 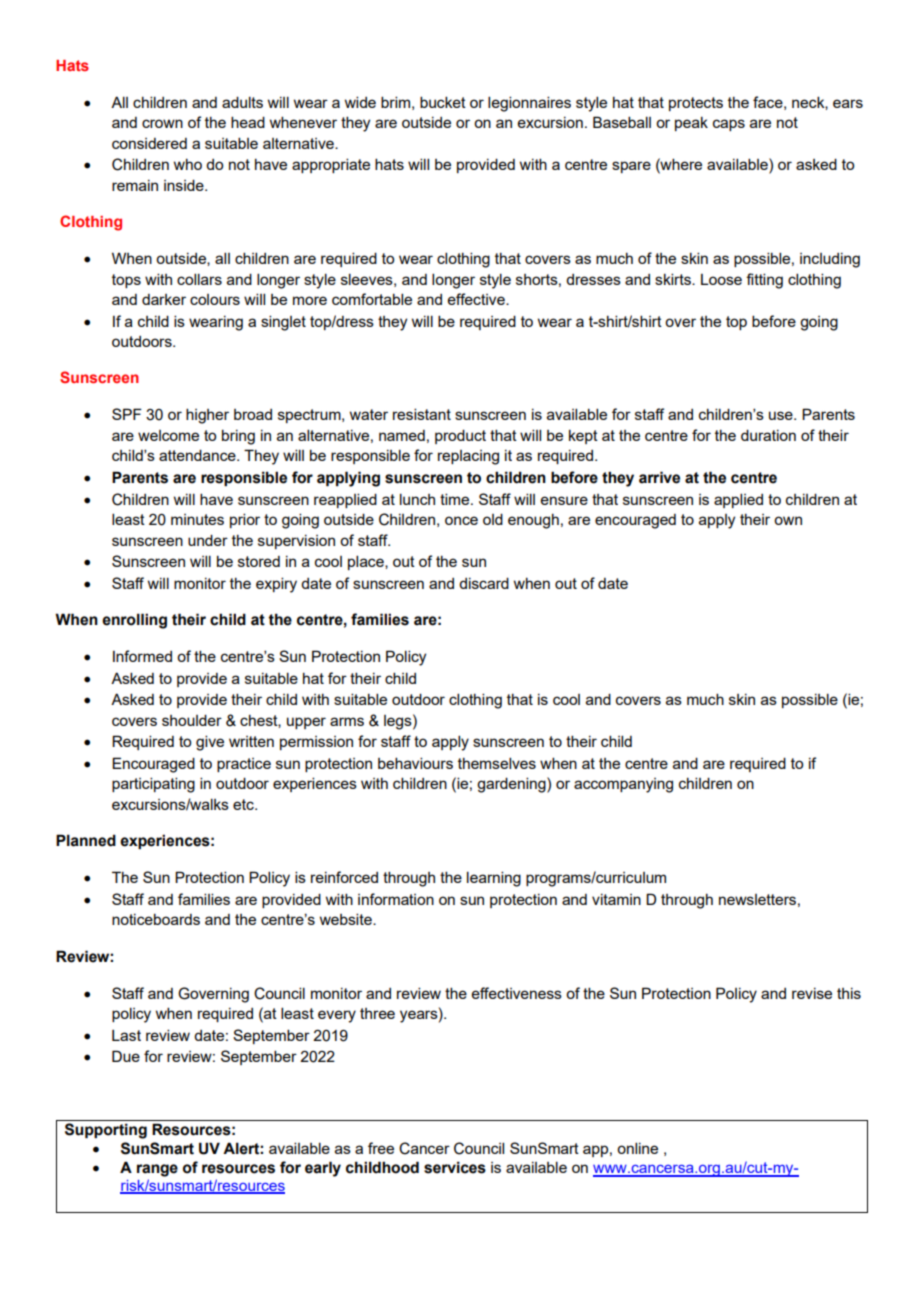 What do you see at coordinates (637, 1148) in the page?
I see `online` at bounding box center [637, 1148].
